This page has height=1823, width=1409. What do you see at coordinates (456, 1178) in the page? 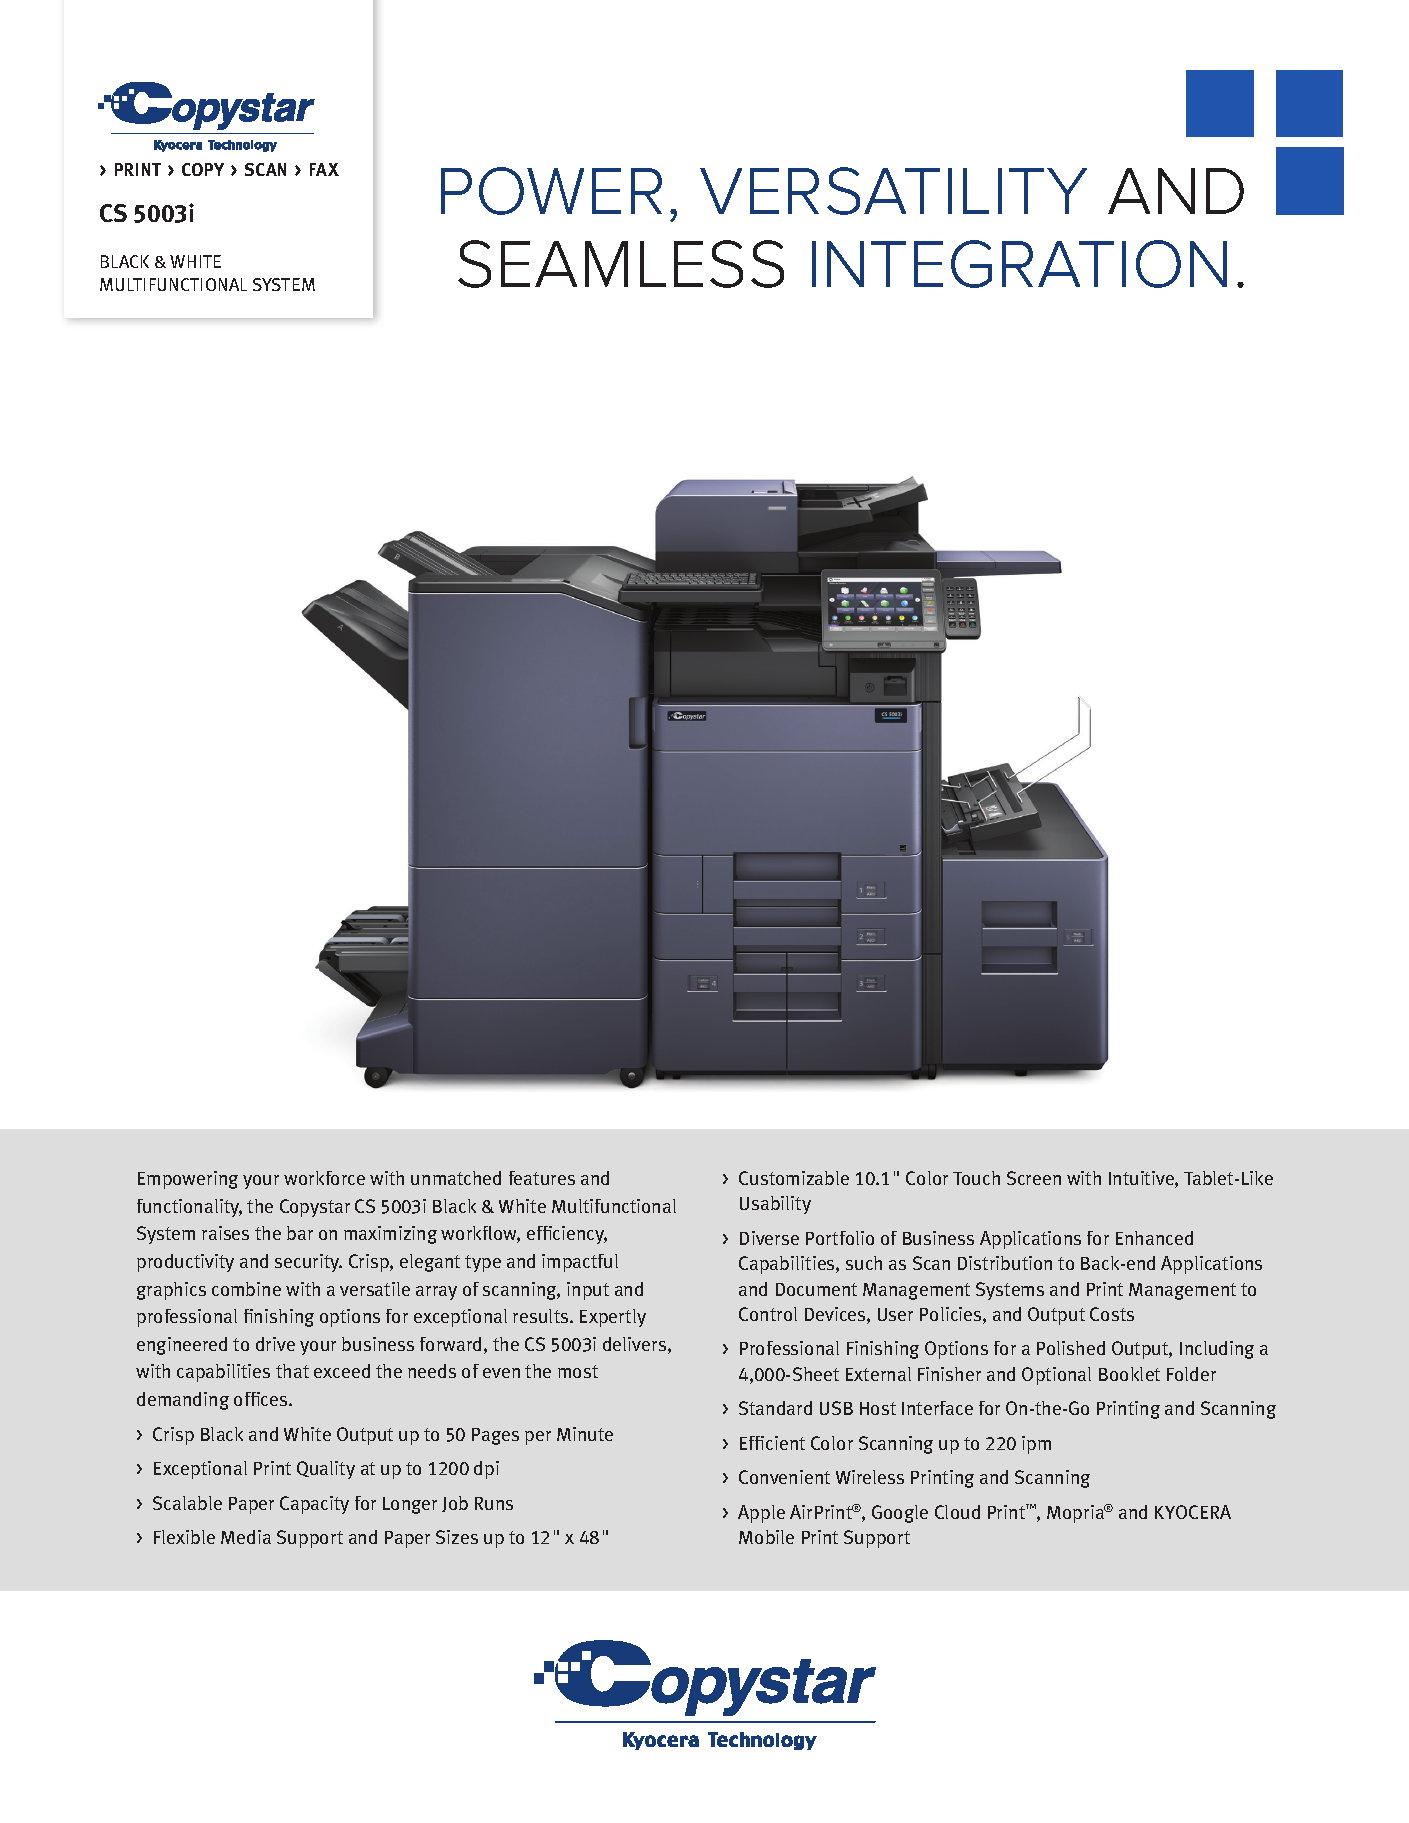
I see `unmatched` at bounding box center [456, 1178].
